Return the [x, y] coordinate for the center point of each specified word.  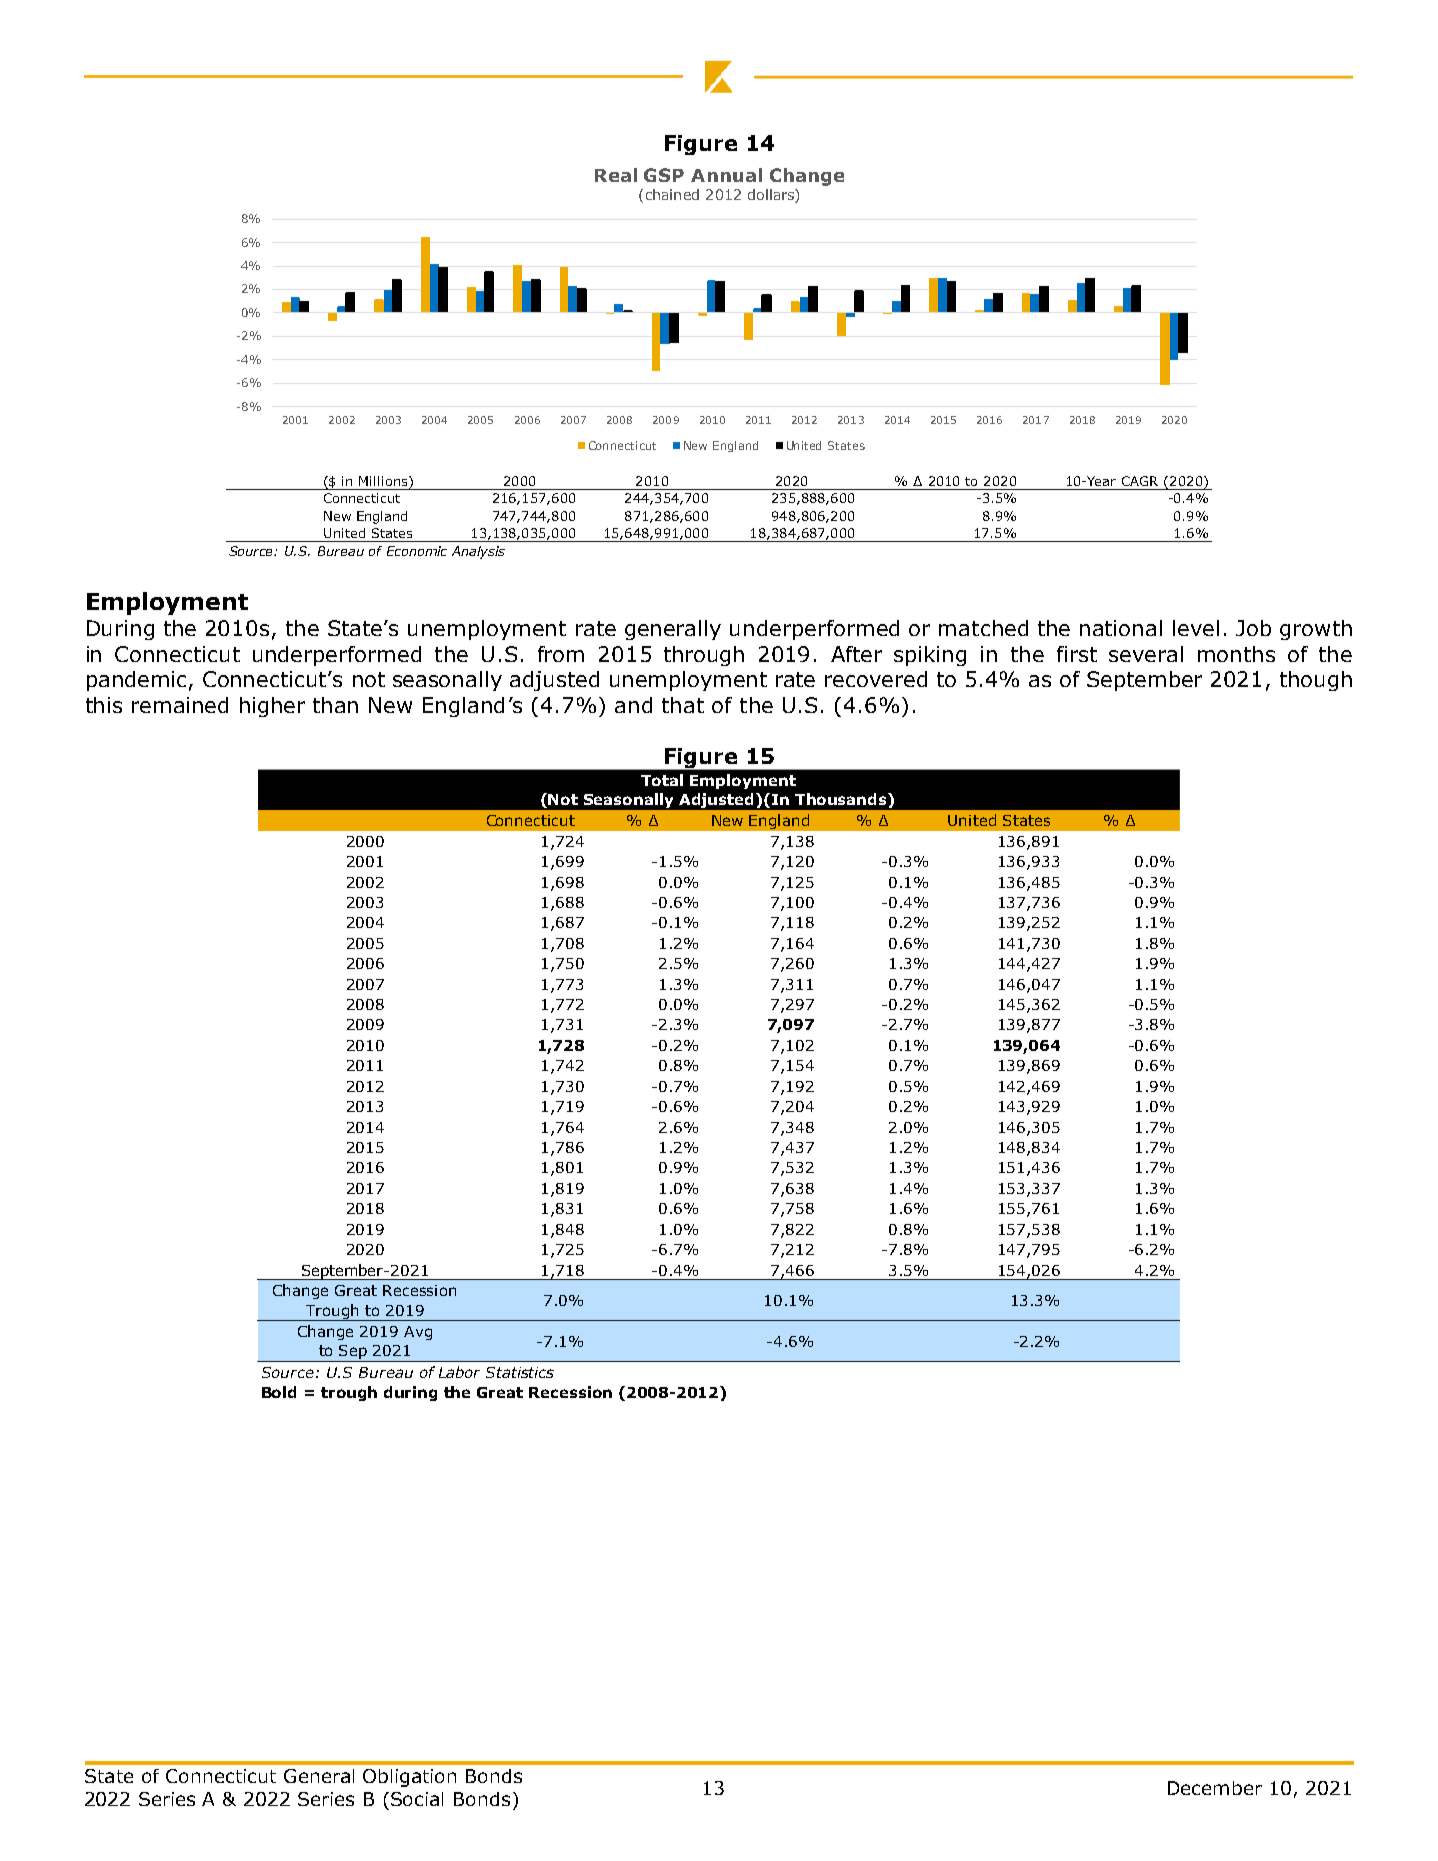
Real [616, 175]
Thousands [842, 799]
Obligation [409, 1778]
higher [272, 707]
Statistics [520, 1372]
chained [672, 194]
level [1196, 628]
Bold [279, 1392]
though [1316, 681]
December [1215, 1788]
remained [180, 705]
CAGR [1140, 481]
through [704, 656]
